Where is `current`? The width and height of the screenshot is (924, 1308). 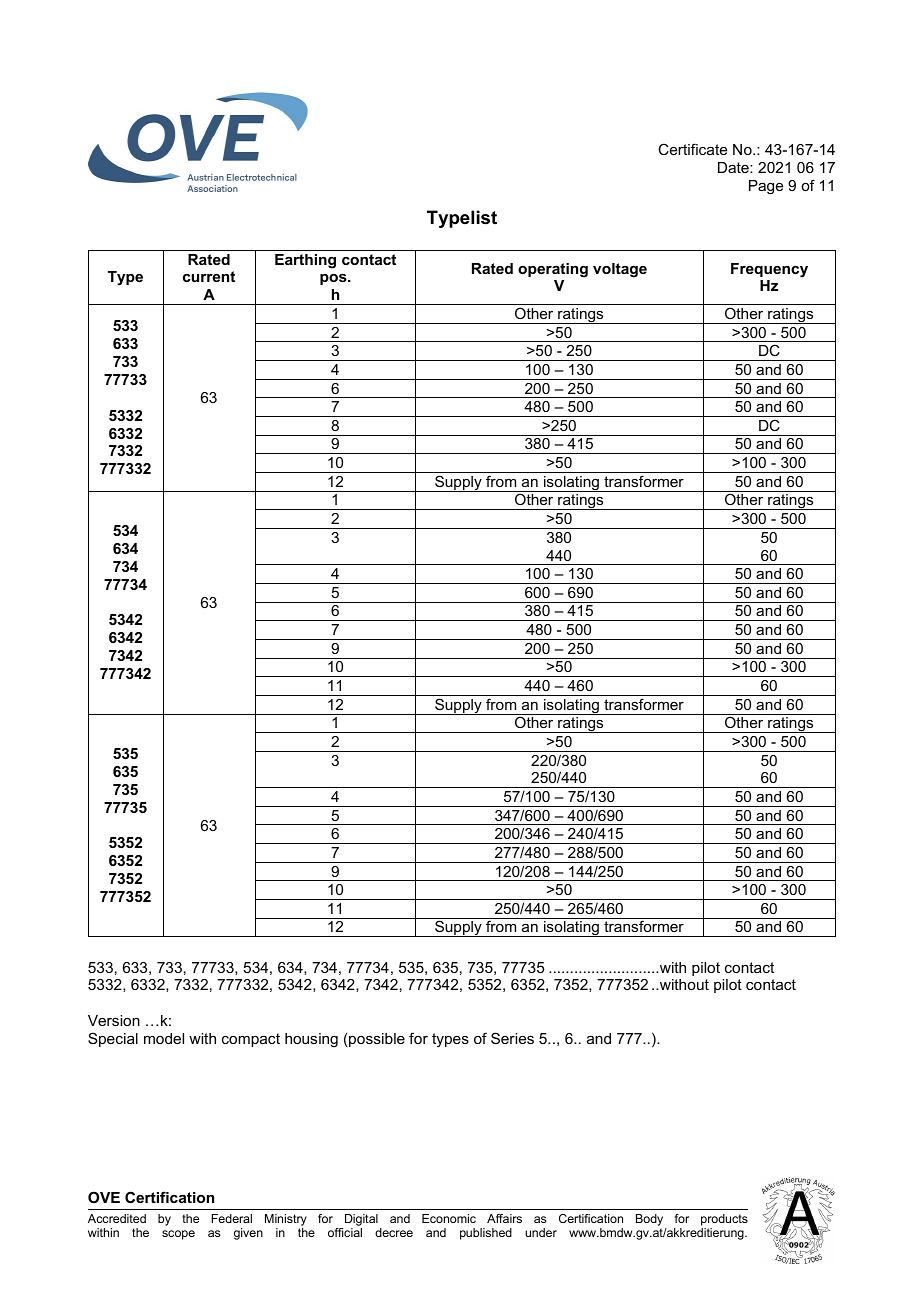 current is located at coordinates (209, 276).
